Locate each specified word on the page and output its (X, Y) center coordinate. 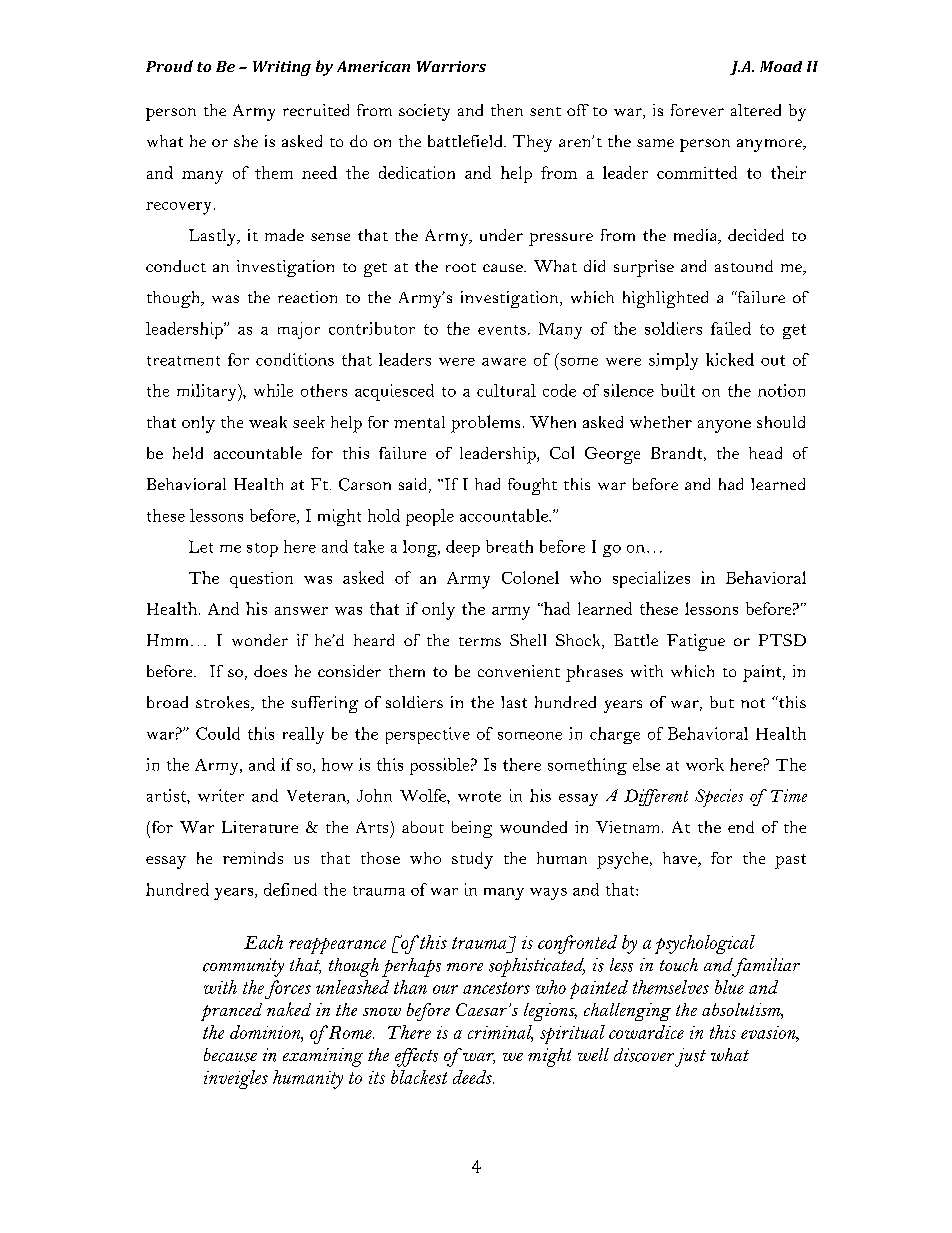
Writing (282, 68)
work (705, 764)
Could (218, 733)
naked (289, 1009)
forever (697, 110)
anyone (724, 426)
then (507, 110)
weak (268, 422)
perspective (428, 735)
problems (485, 424)
